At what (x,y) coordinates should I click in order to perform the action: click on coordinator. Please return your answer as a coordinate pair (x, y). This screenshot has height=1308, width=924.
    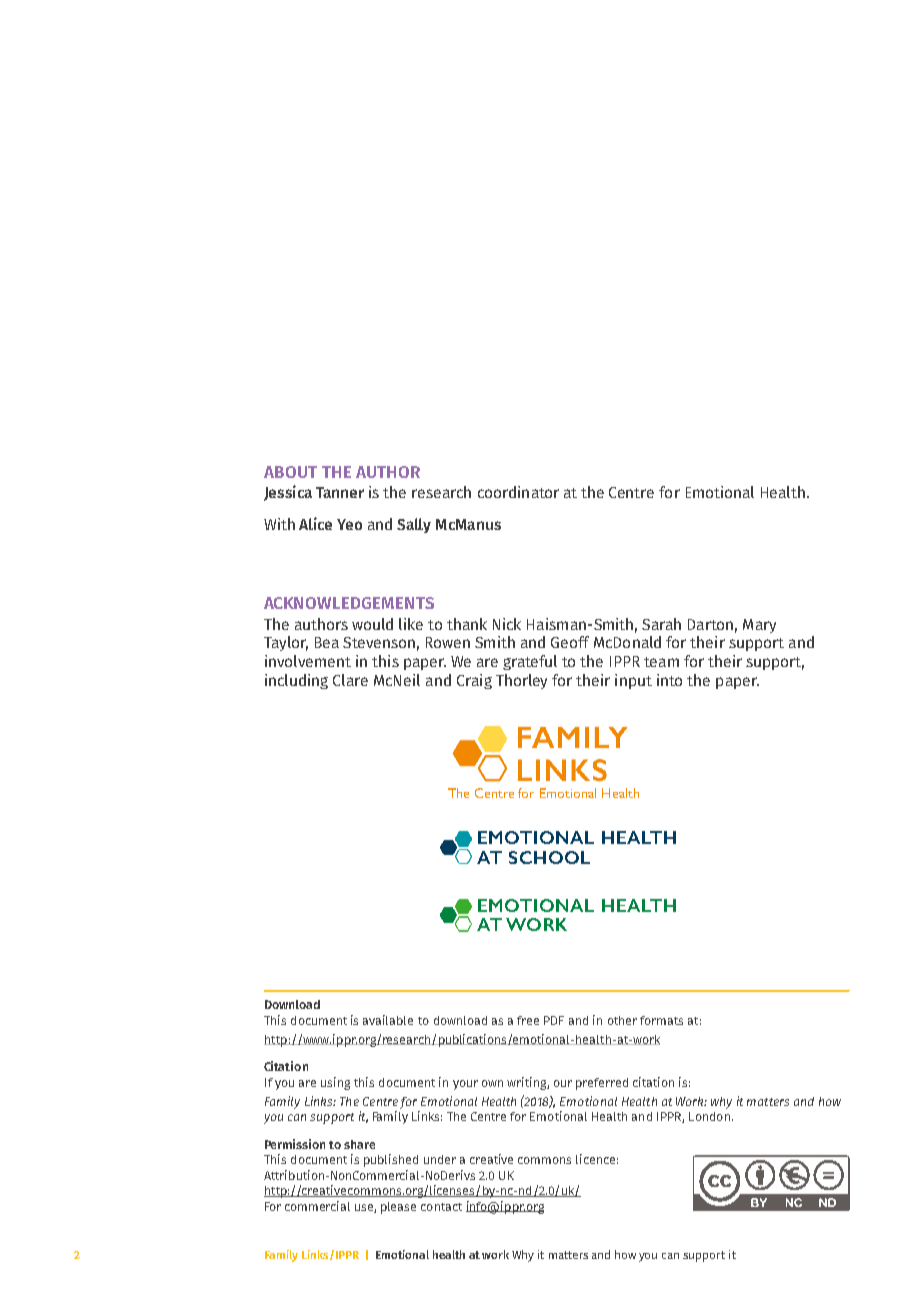
    Looking at the image, I should click on (518, 492).
